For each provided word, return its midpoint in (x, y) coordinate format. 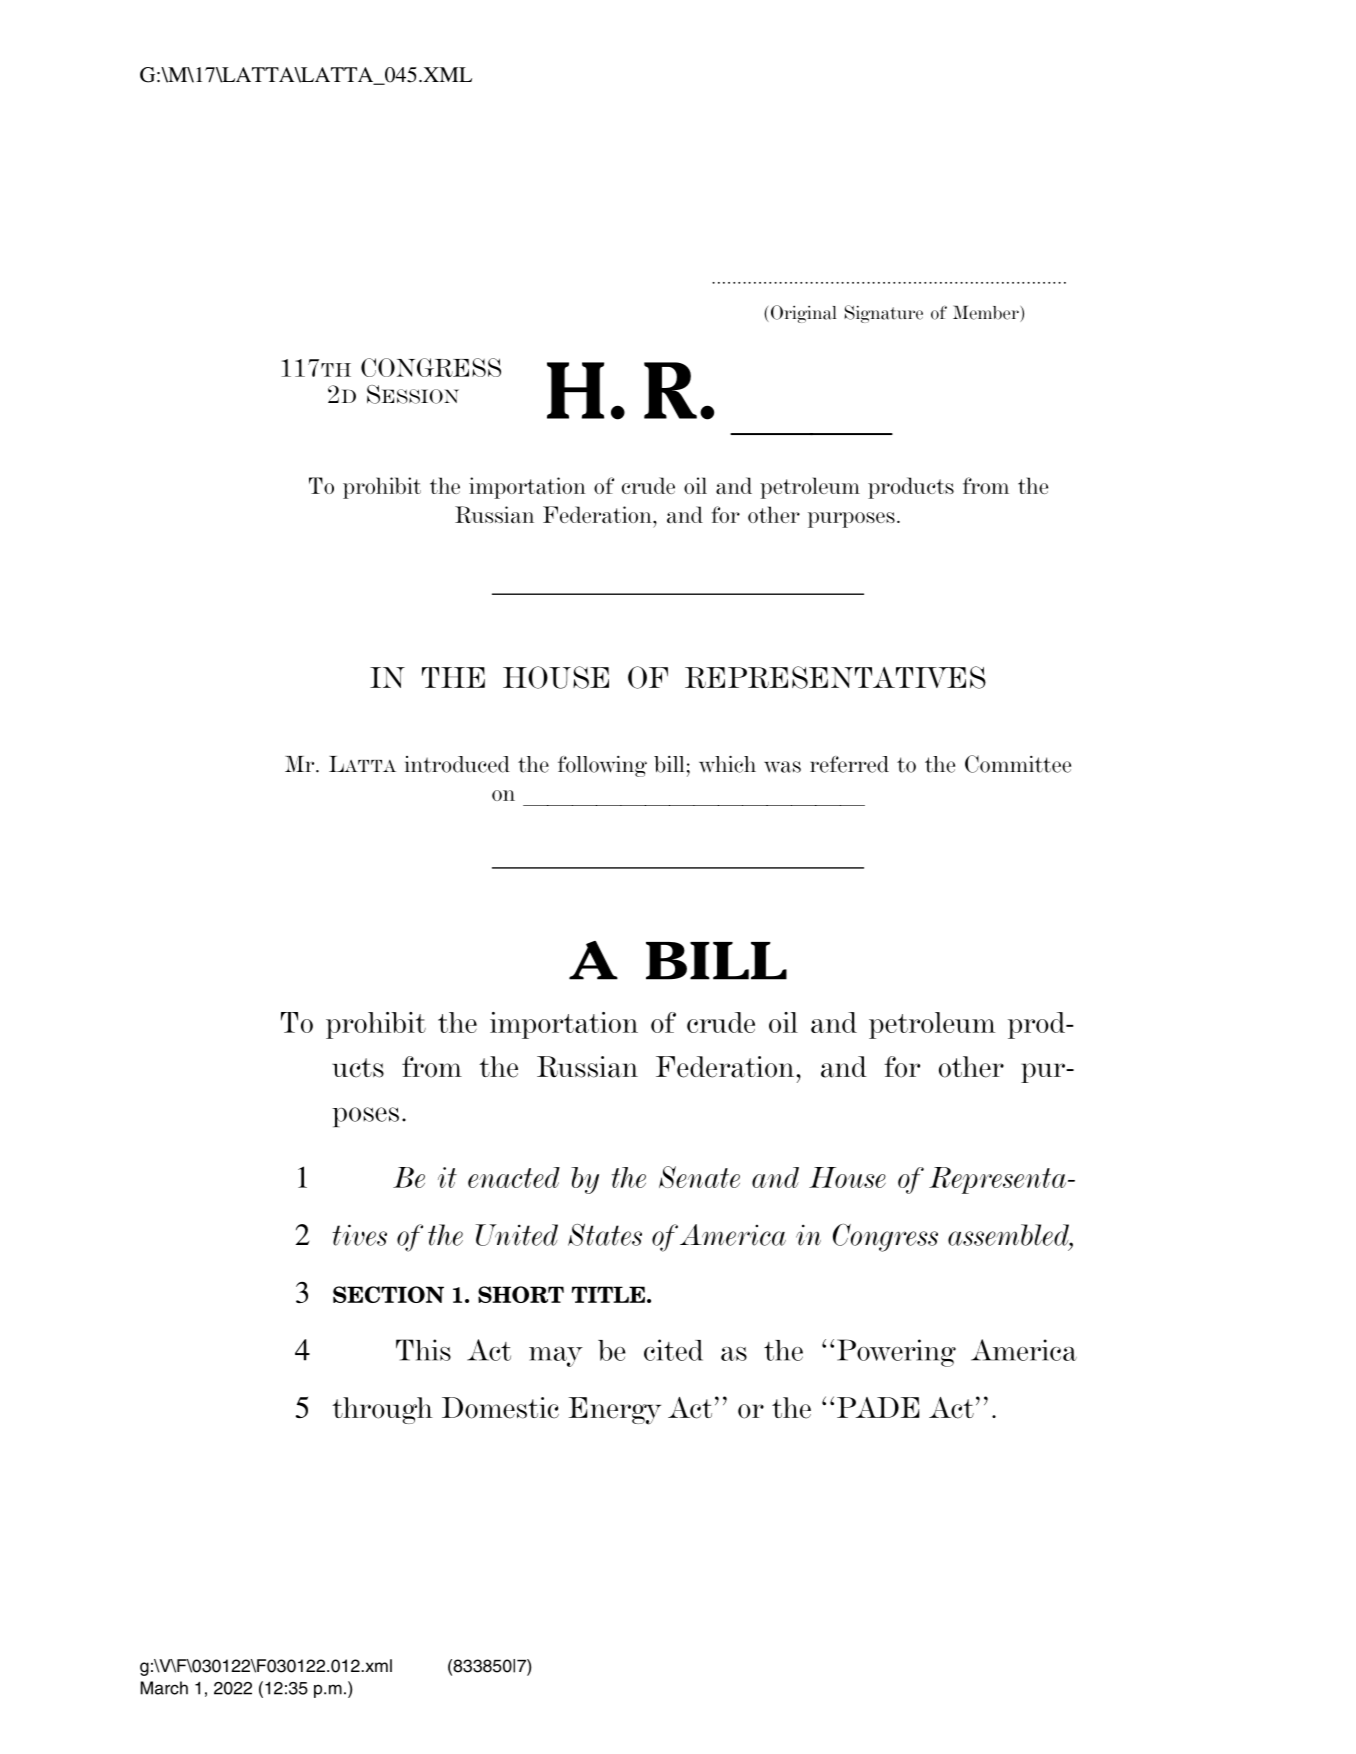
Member (987, 313)
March (164, 1688)
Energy (615, 1411)
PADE (878, 1407)
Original (804, 314)
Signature (883, 314)
